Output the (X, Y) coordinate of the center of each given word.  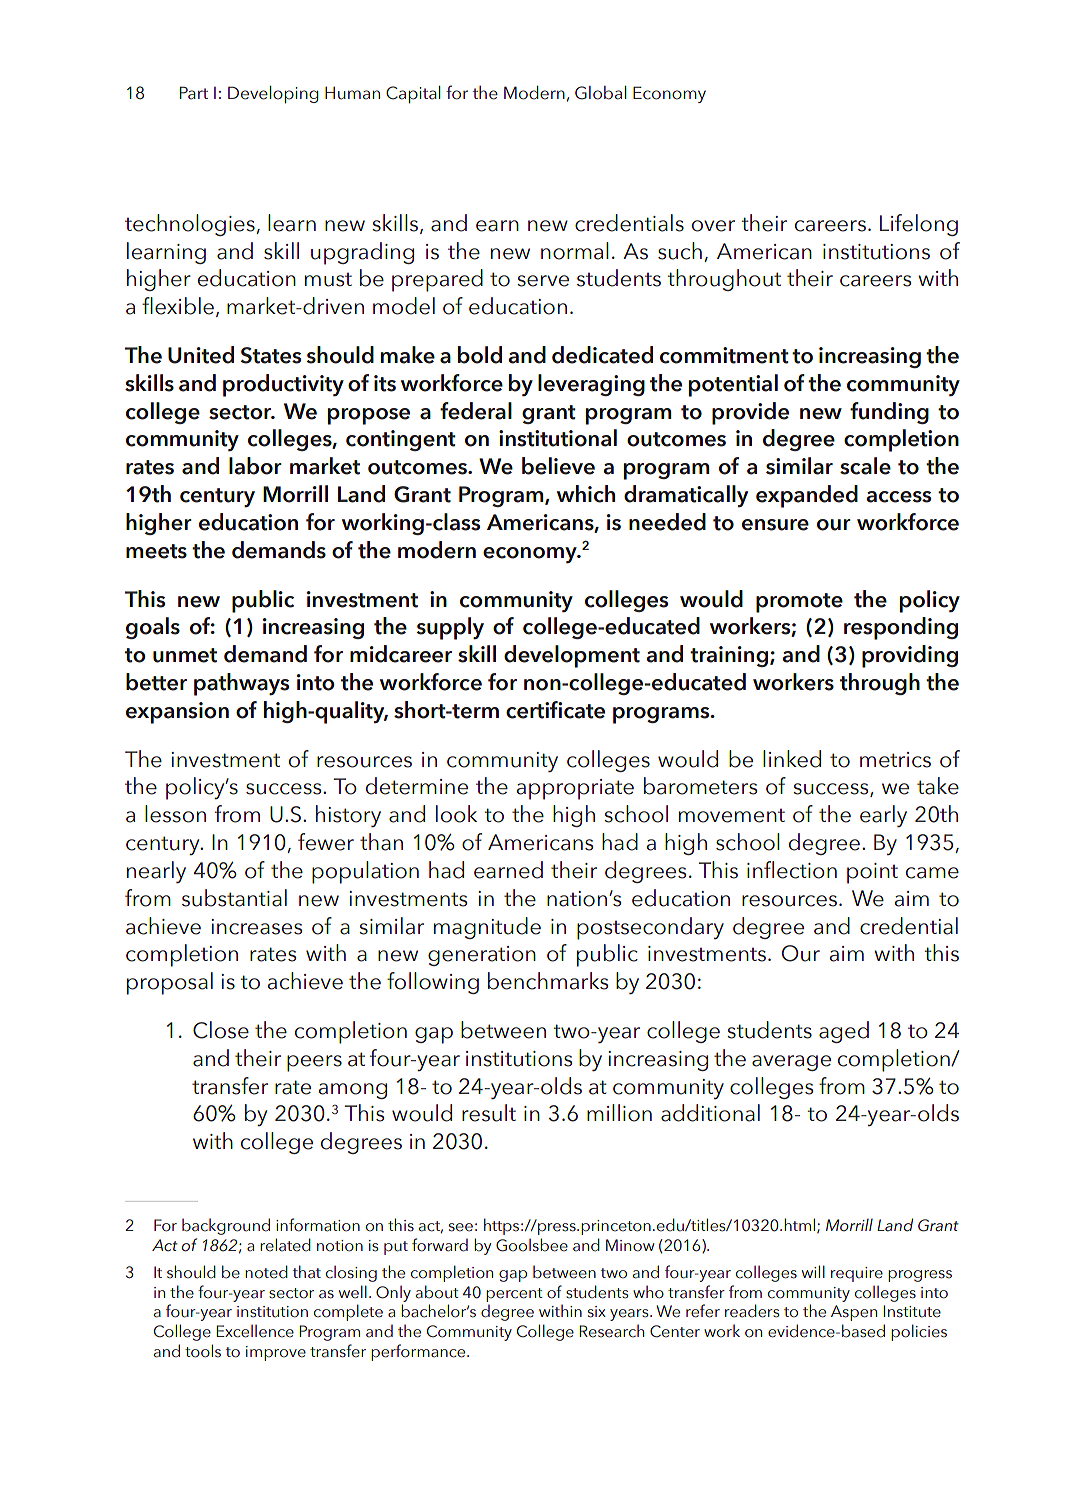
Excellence (255, 1331)
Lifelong (919, 225)
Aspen (854, 1313)
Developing (273, 94)
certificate (555, 710)
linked (792, 759)
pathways (241, 684)
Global (601, 93)
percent (514, 1295)
